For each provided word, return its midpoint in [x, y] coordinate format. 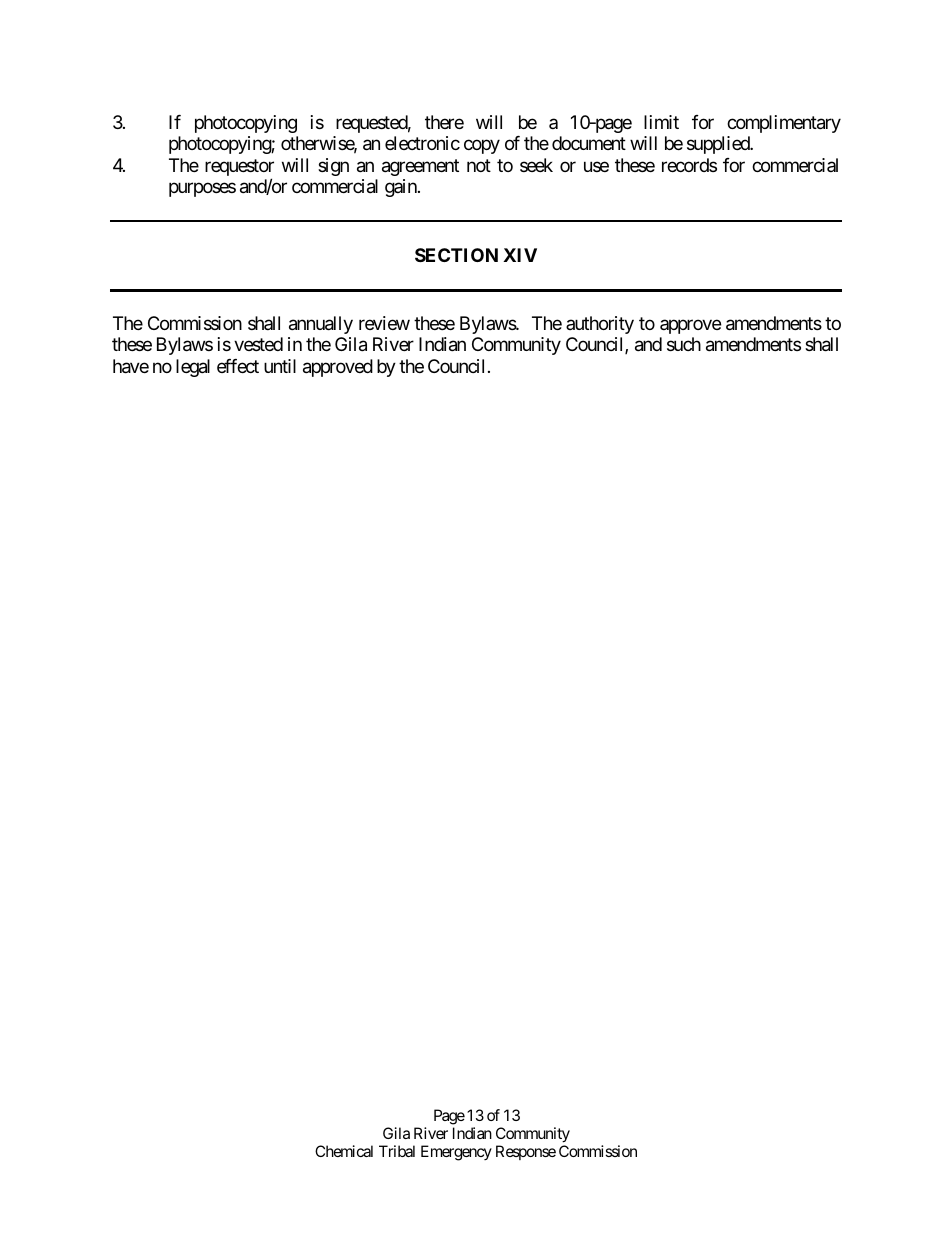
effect [238, 366]
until [280, 366]
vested [258, 344]
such [684, 344]
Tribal [397, 1151]
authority [600, 325]
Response [526, 1152]
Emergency [456, 1153]
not [479, 165]
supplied [719, 145]
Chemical [344, 1151]
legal [193, 368]
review [384, 323]
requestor [239, 169]
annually [321, 325]
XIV [520, 255]
